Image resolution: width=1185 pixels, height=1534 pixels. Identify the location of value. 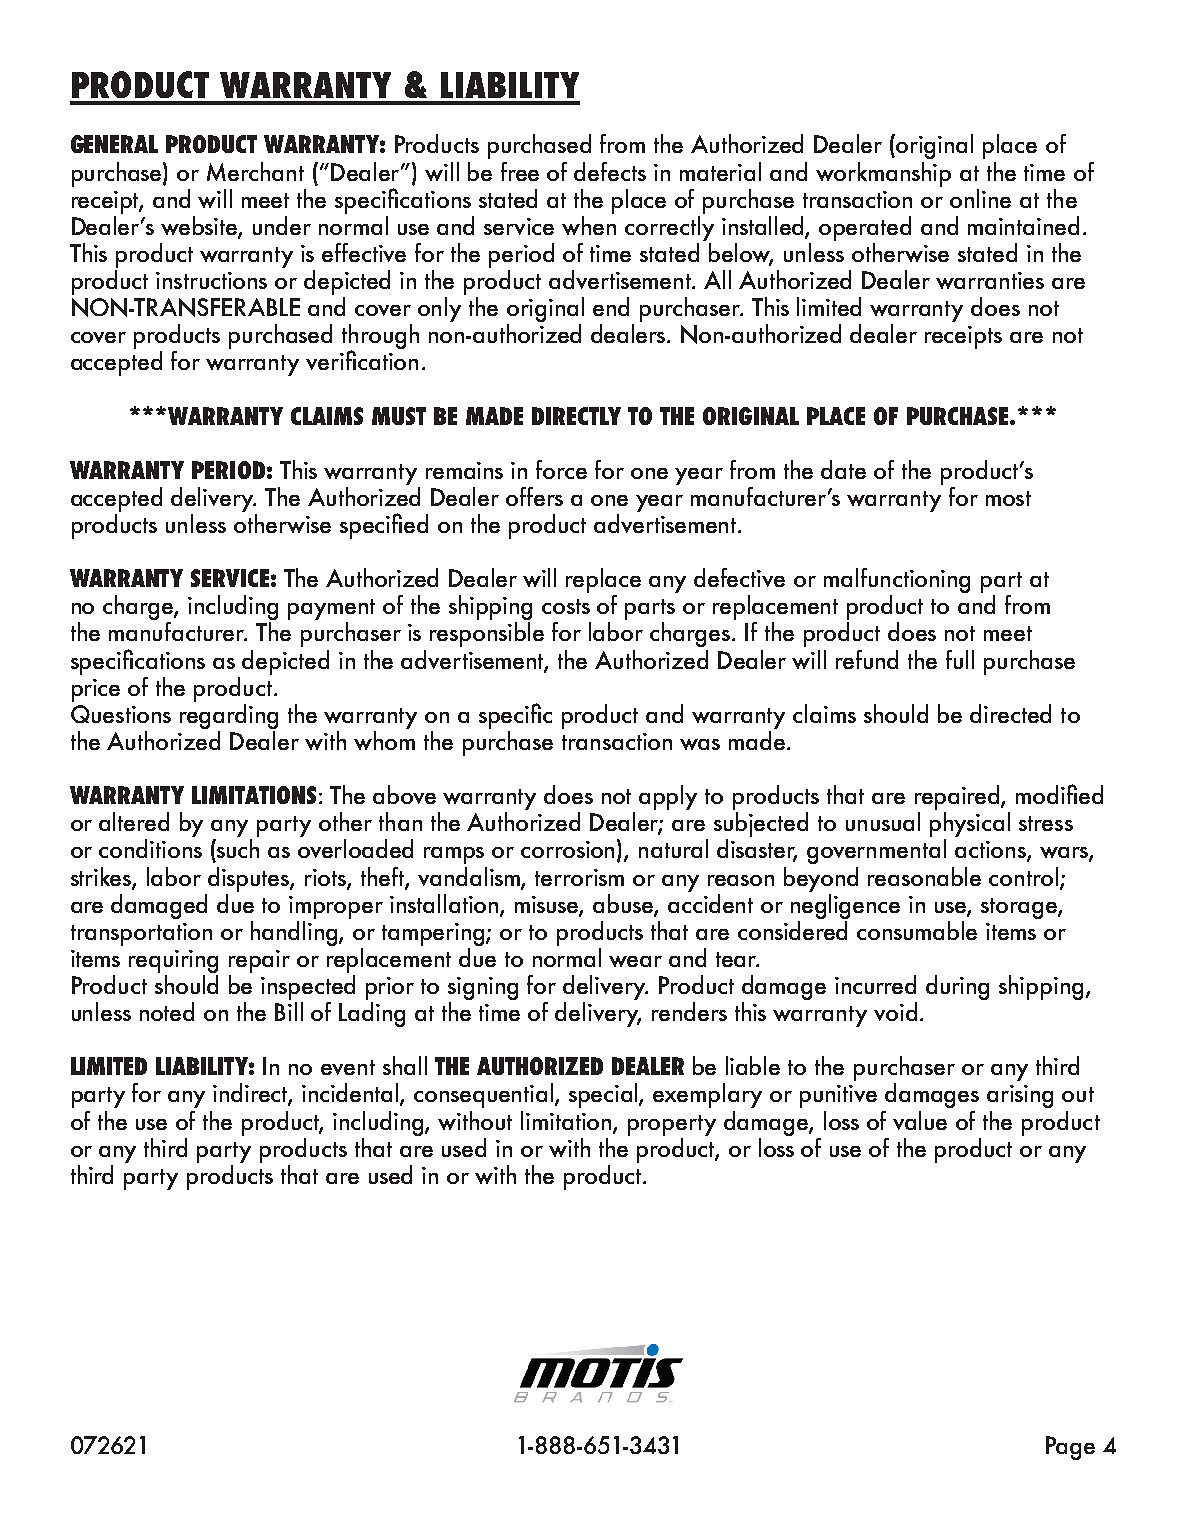
(920, 1120).
